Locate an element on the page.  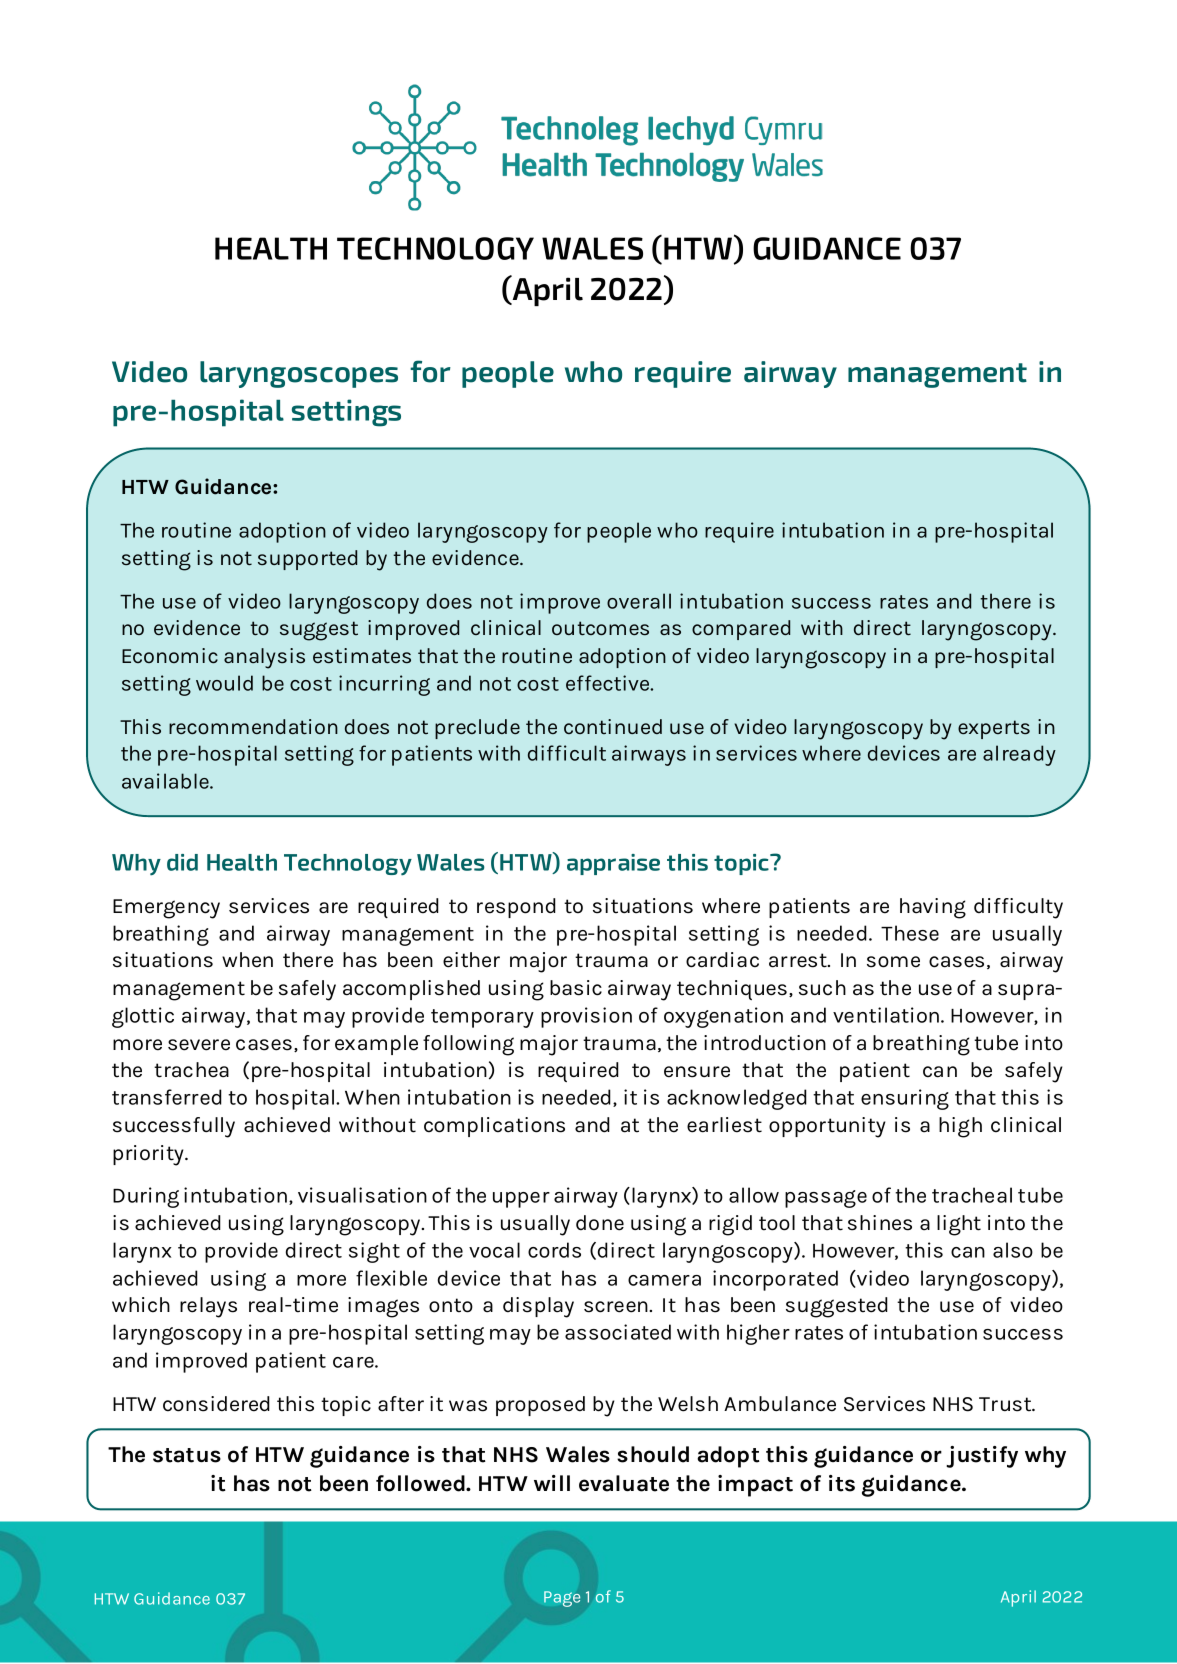
having is located at coordinates (933, 908).
